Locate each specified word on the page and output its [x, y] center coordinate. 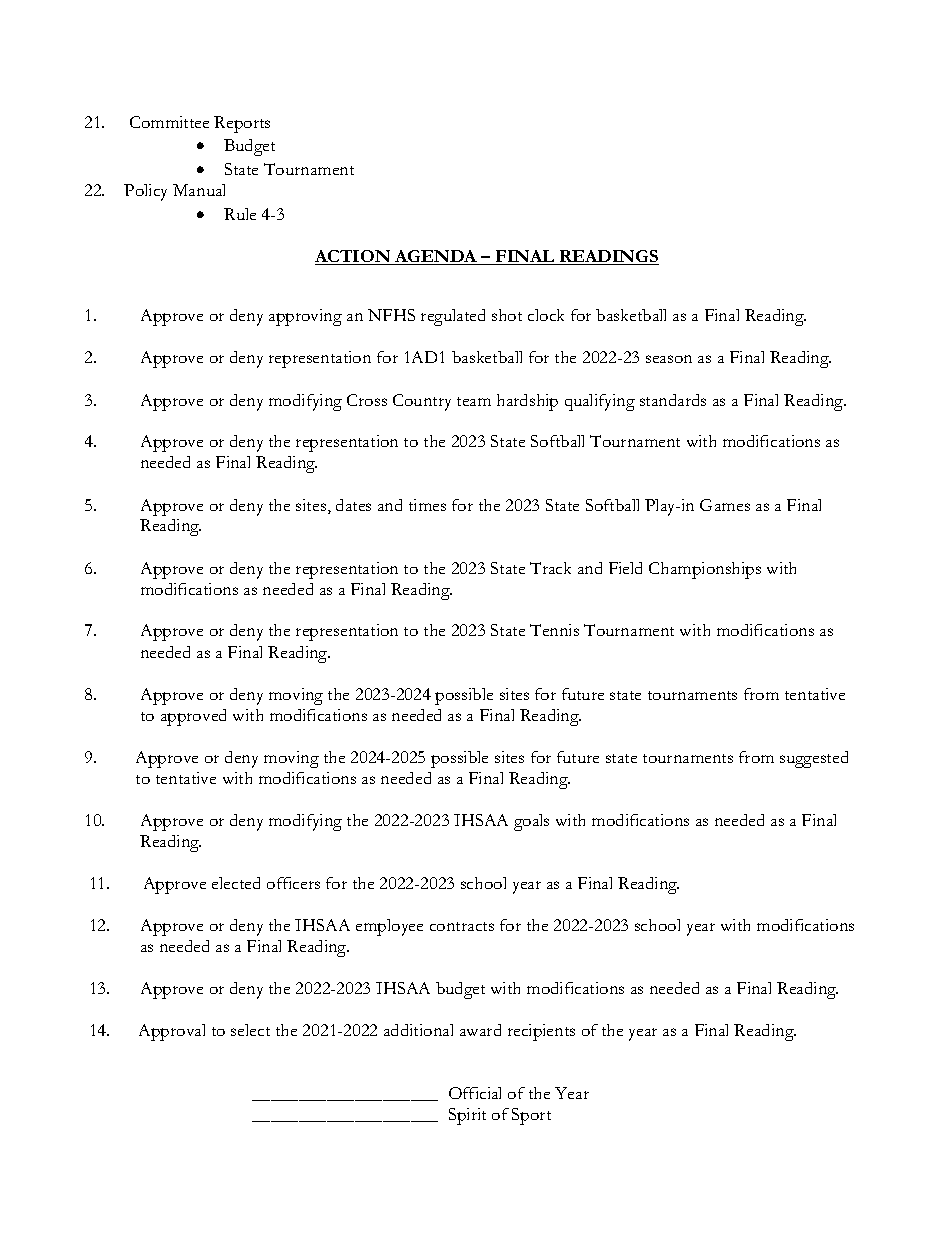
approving [305, 317]
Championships [705, 570]
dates [353, 505]
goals [531, 822]
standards [673, 400]
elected [236, 883]
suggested [814, 759]
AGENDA [436, 257]
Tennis [554, 630]
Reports [242, 124]
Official [475, 1093]
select [250, 1030]
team [474, 401]
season [669, 359]
